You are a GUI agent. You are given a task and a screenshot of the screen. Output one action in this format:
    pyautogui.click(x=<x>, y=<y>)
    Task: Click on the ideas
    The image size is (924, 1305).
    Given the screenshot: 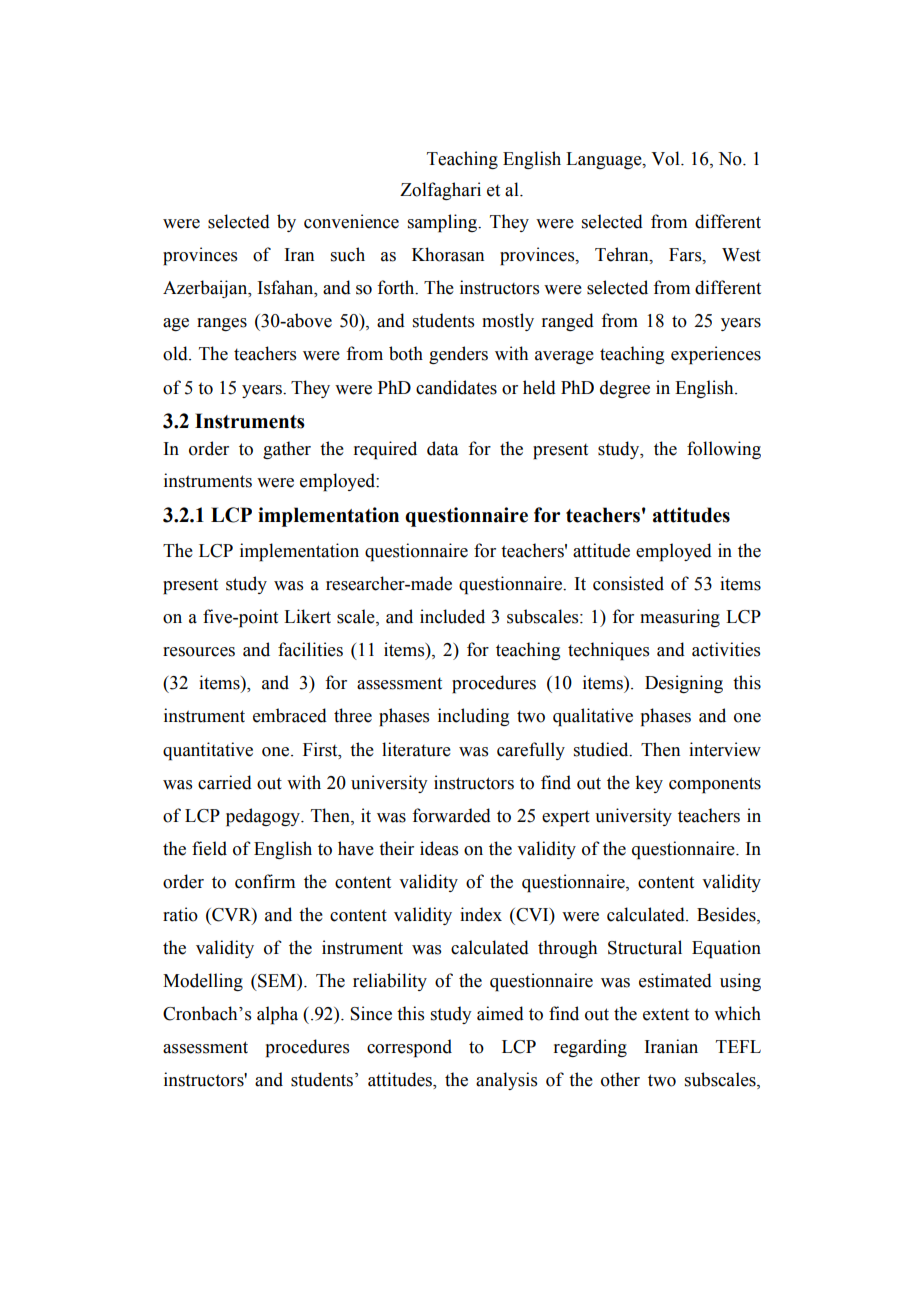 What is the action you would take?
    pyautogui.click(x=439, y=848)
